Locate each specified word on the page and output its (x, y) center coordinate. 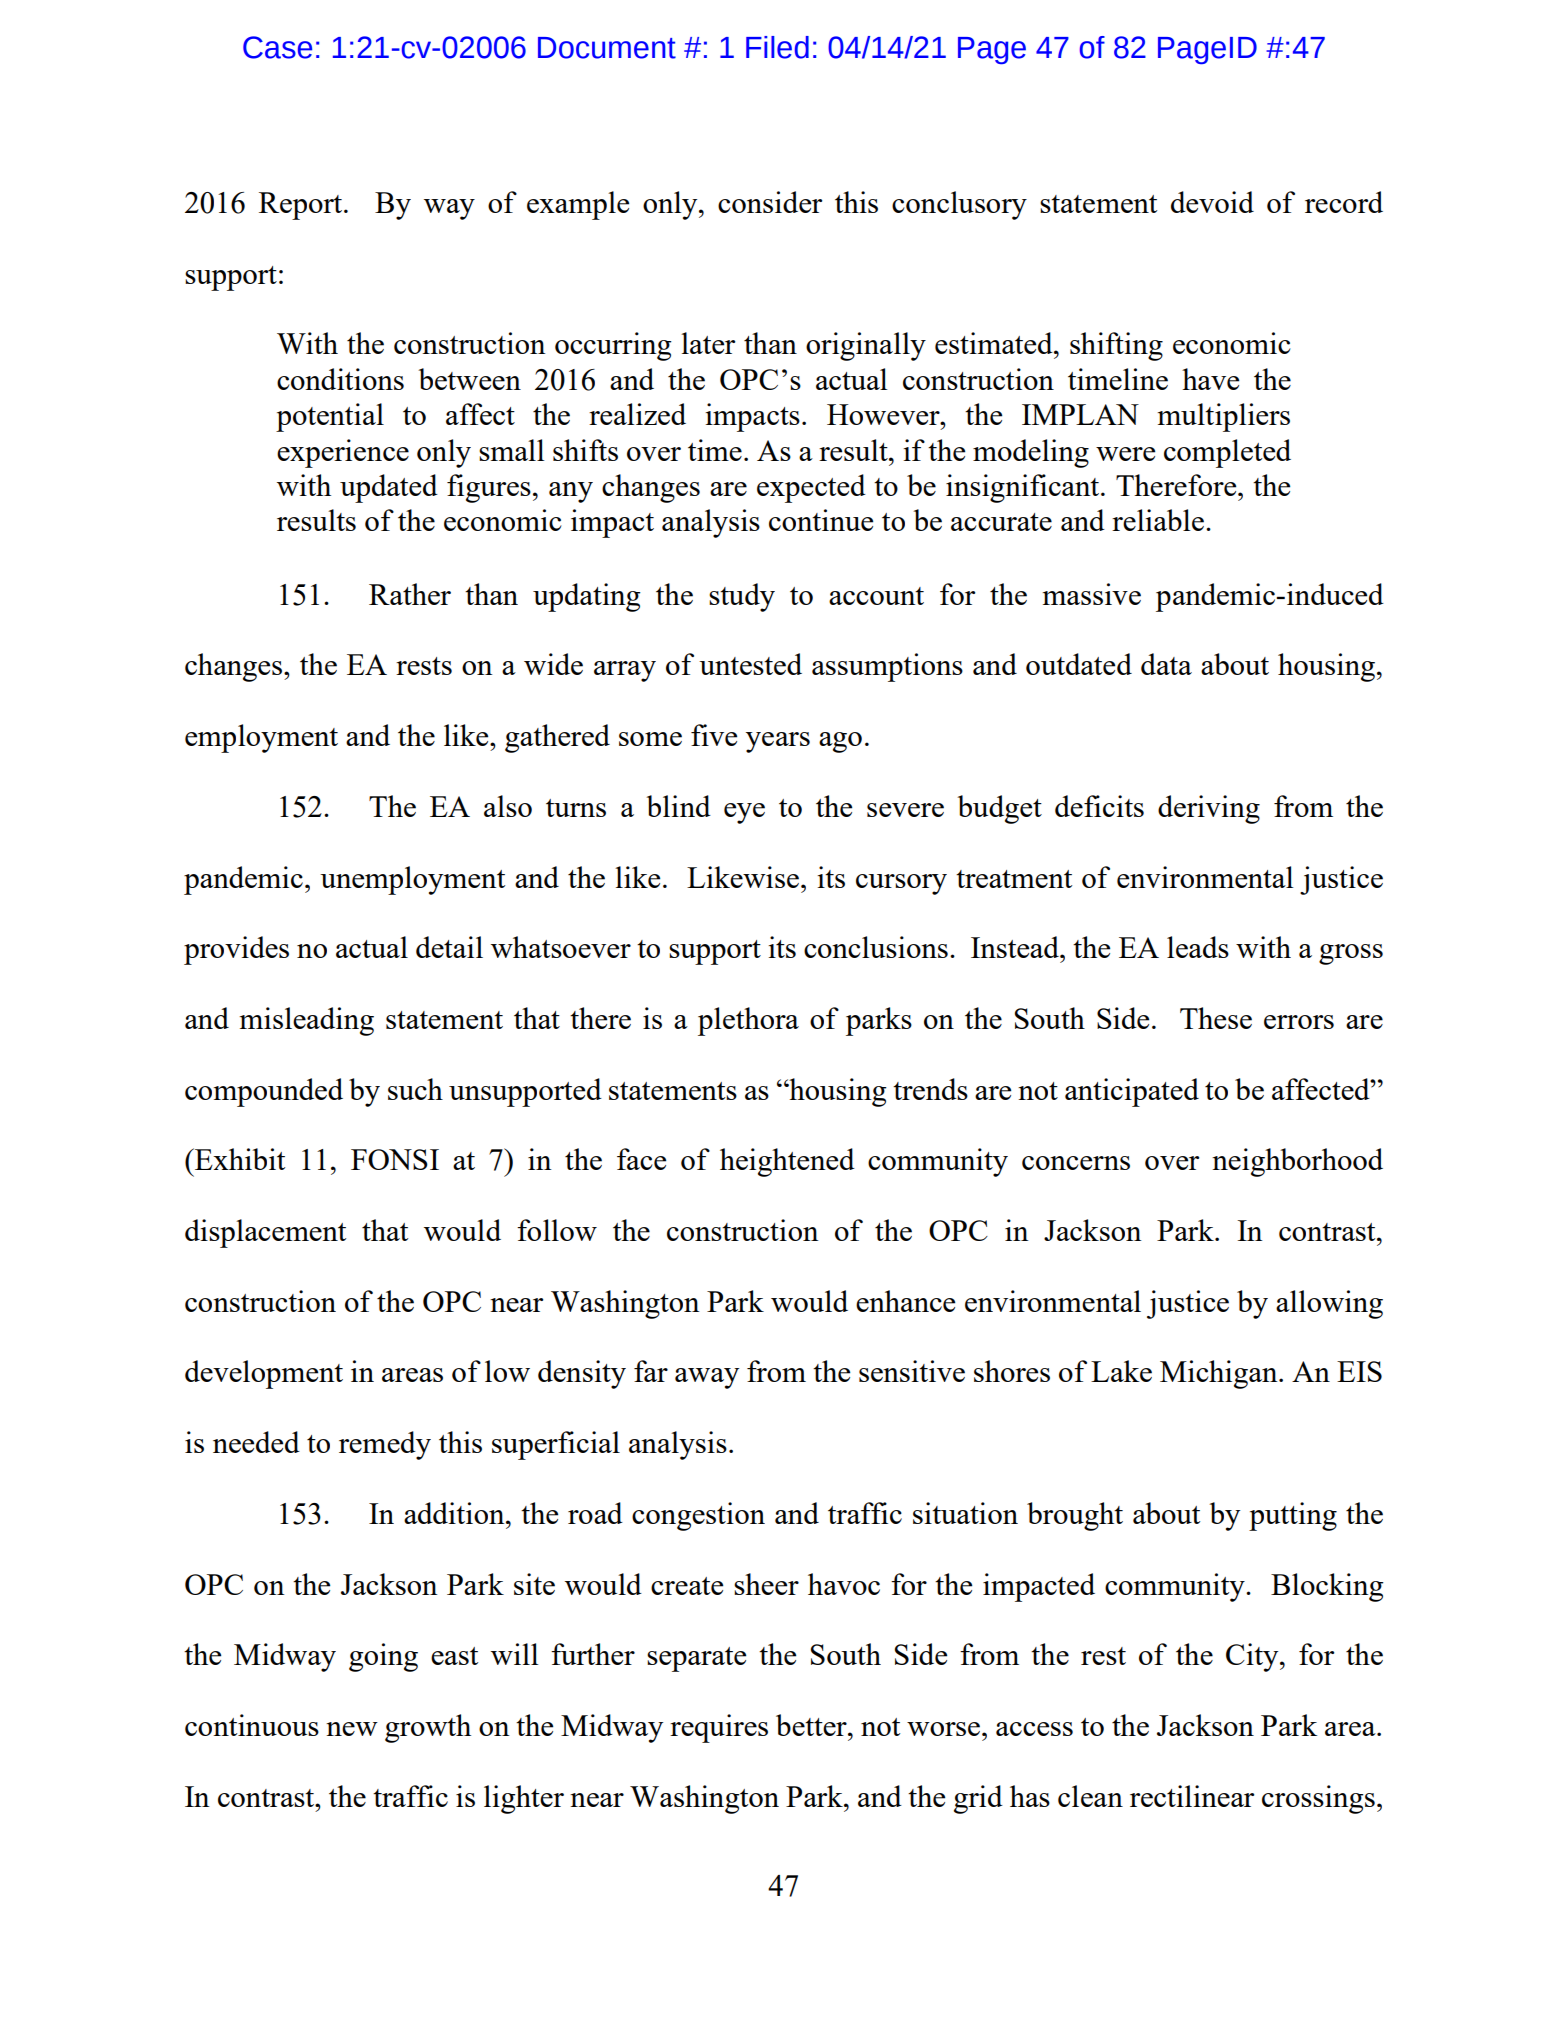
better (812, 1725)
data (1166, 664)
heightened (787, 1162)
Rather (410, 594)
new (352, 1729)
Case (277, 47)
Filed (777, 47)
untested (750, 664)
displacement (265, 1233)
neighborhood (1297, 1162)
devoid (1212, 202)
